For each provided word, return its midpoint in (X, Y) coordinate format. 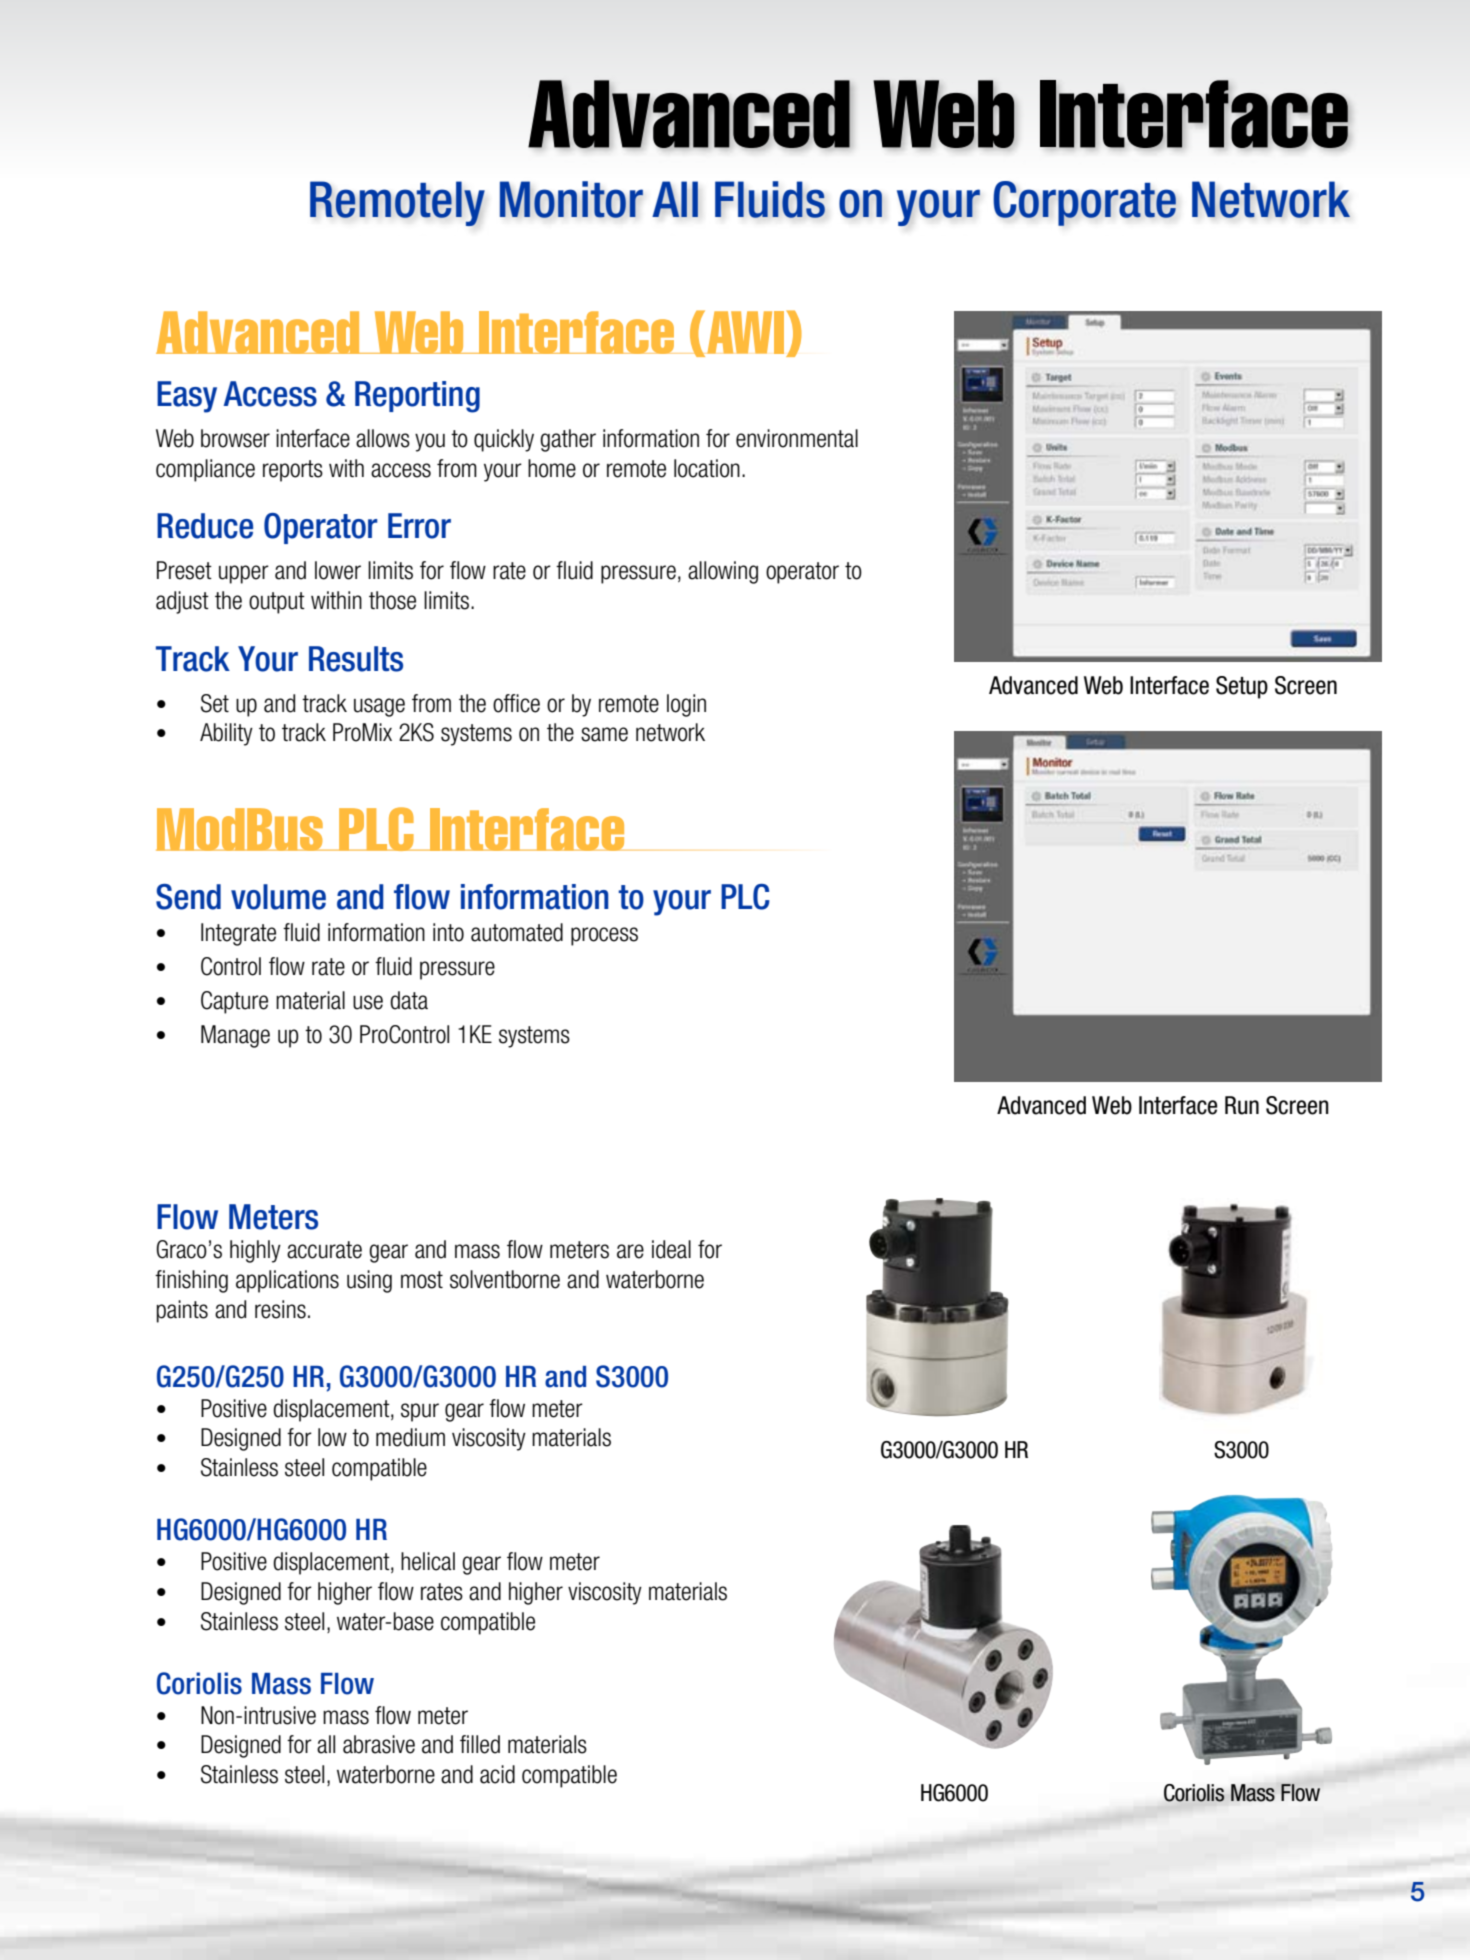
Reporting (417, 397)
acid (497, 1774)
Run (1242, 1105)
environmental (797, 438)
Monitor (571, 199)
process (604, 936)
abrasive (379, 1744)
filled (480, 1744)
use (368, 1002)
